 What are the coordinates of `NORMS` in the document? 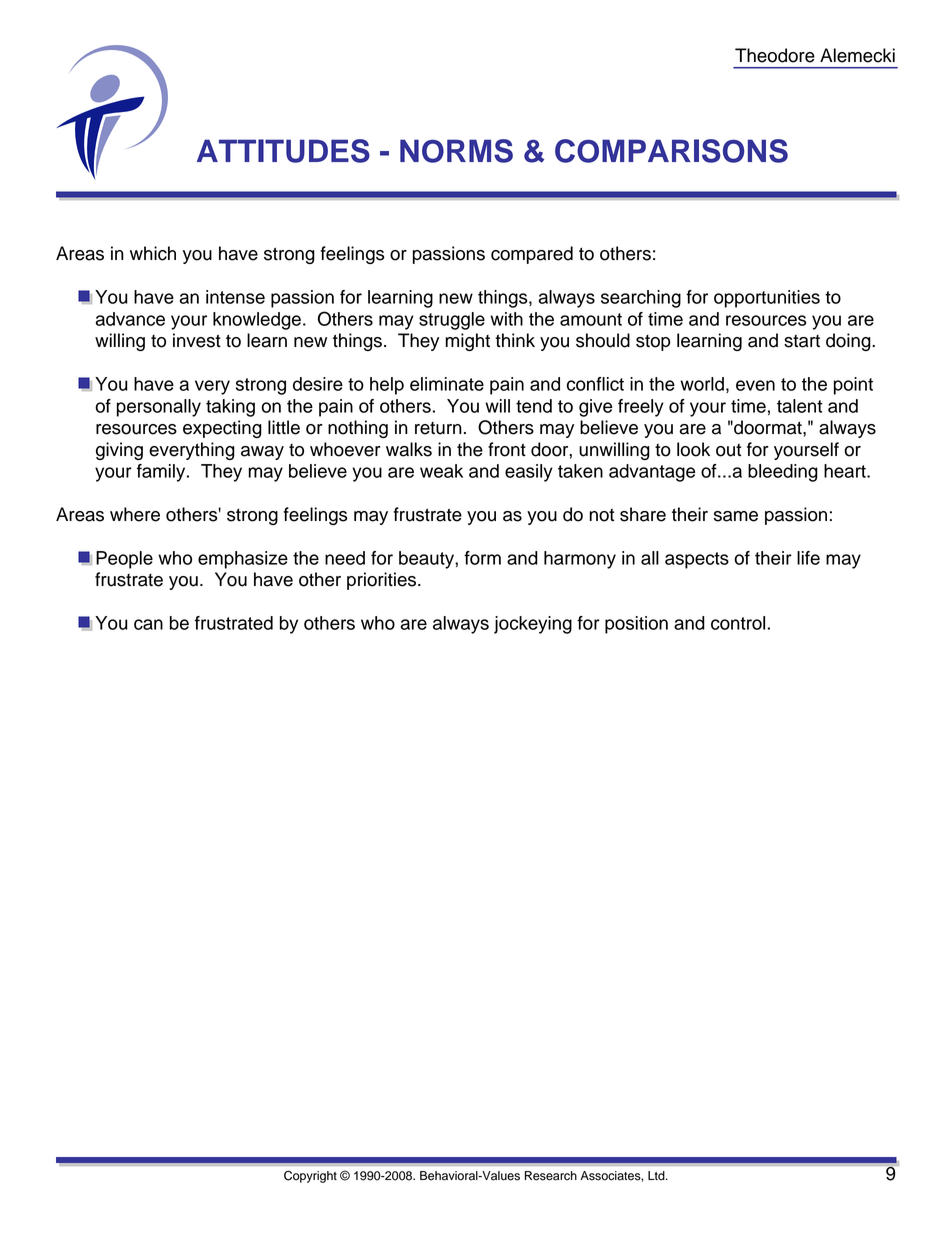 It's located at (456, 151).
